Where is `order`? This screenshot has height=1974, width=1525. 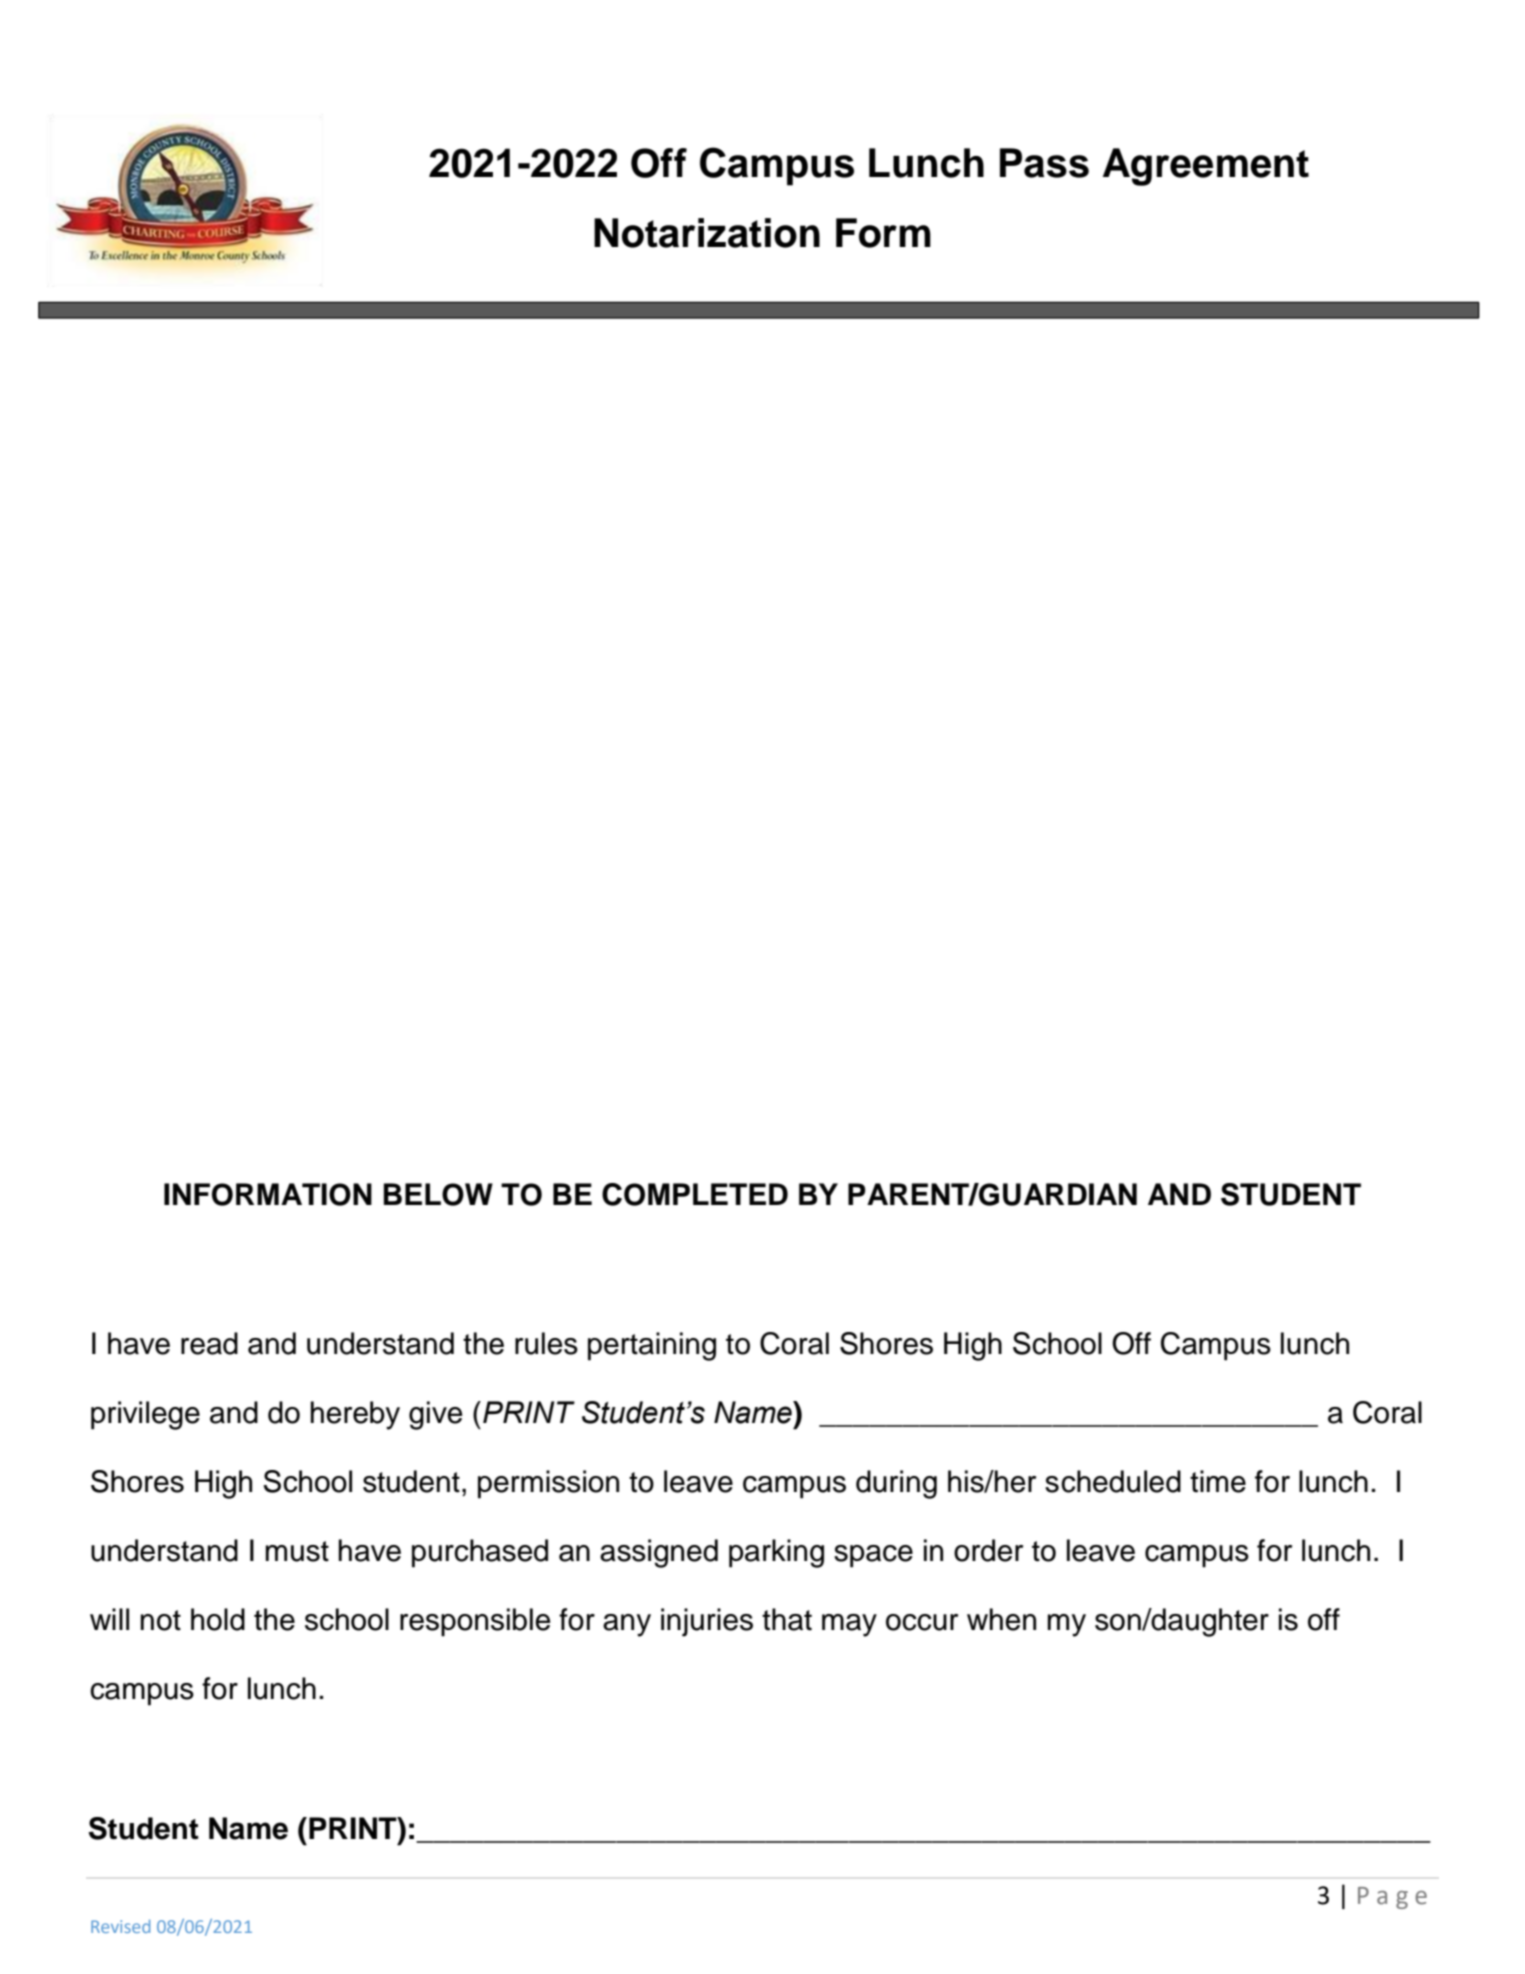 order is located at coordinates (988, 1550).
